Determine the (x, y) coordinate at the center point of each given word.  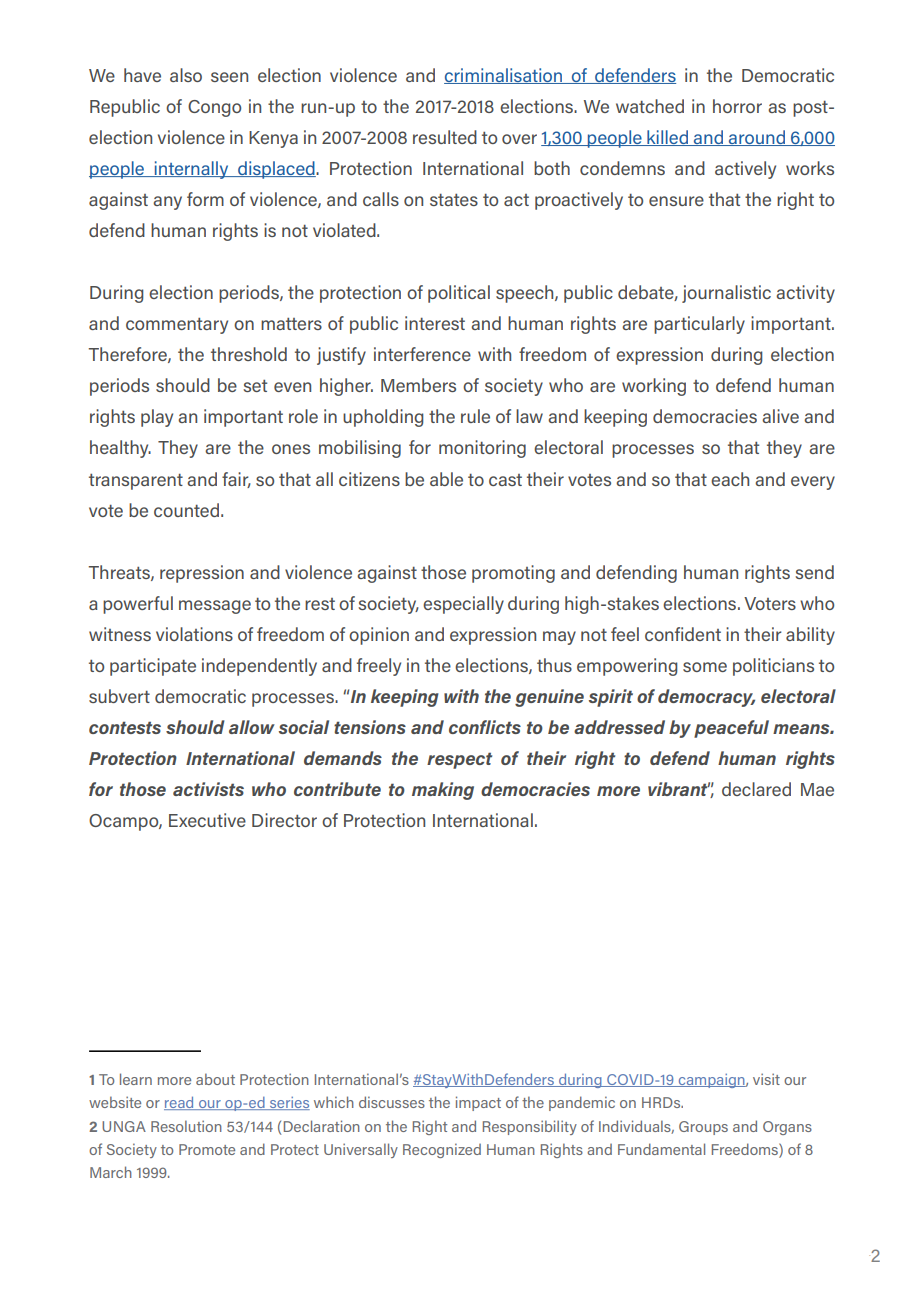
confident (683, 634)
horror (737, 106)
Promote (207, 1149)
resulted (445, 137)
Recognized (442, 1150)
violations (194, 634)
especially (463, 605)
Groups (703, 1128)
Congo (214, 108)
